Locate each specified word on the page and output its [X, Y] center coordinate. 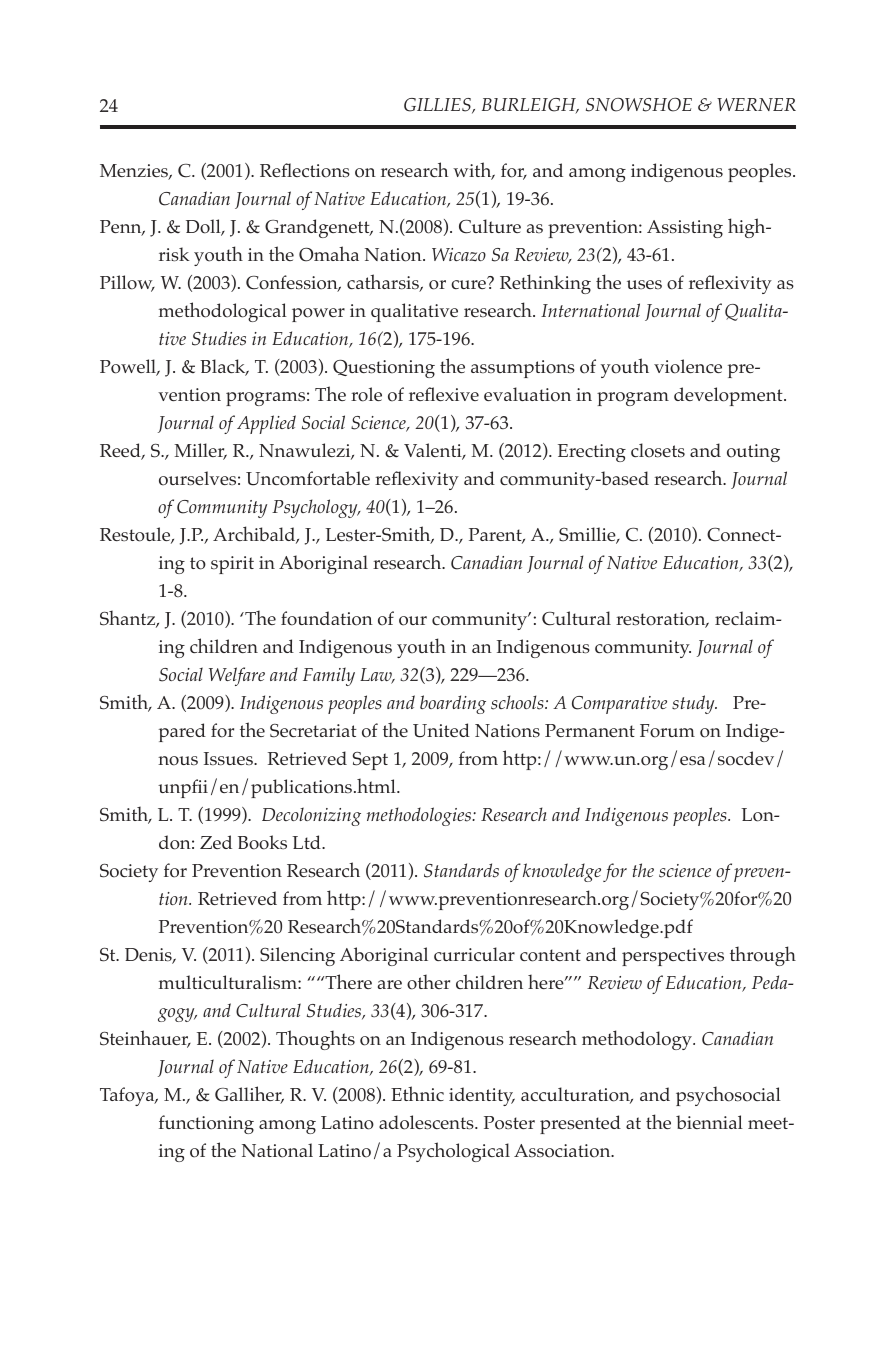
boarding [453, 704]
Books [262, 842]
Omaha [329, 254]
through [763, 956]
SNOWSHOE [639, 105]
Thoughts [315, 1040]
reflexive [444, 394]
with [473, 171]
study [694, 704]
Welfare [237, 676]
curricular [474, 954]
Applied [266, 424]
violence [688, 366]
